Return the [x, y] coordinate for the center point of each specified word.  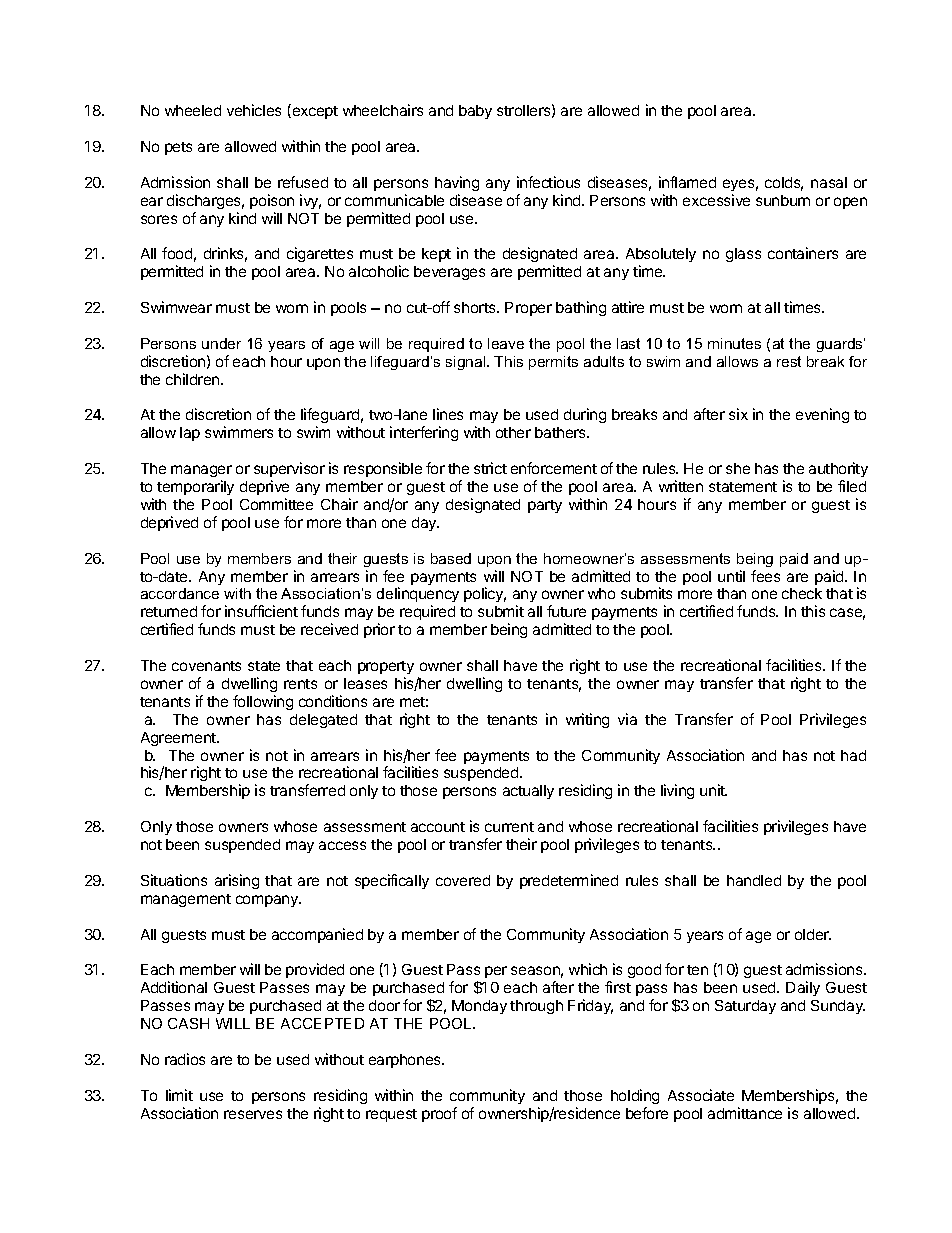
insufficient [261, 611]
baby [475, 112]
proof [439, 1114]
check [802, 593]
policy [485, 594]
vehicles [254, 110]
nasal [829, 182]
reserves [253, 1114]
